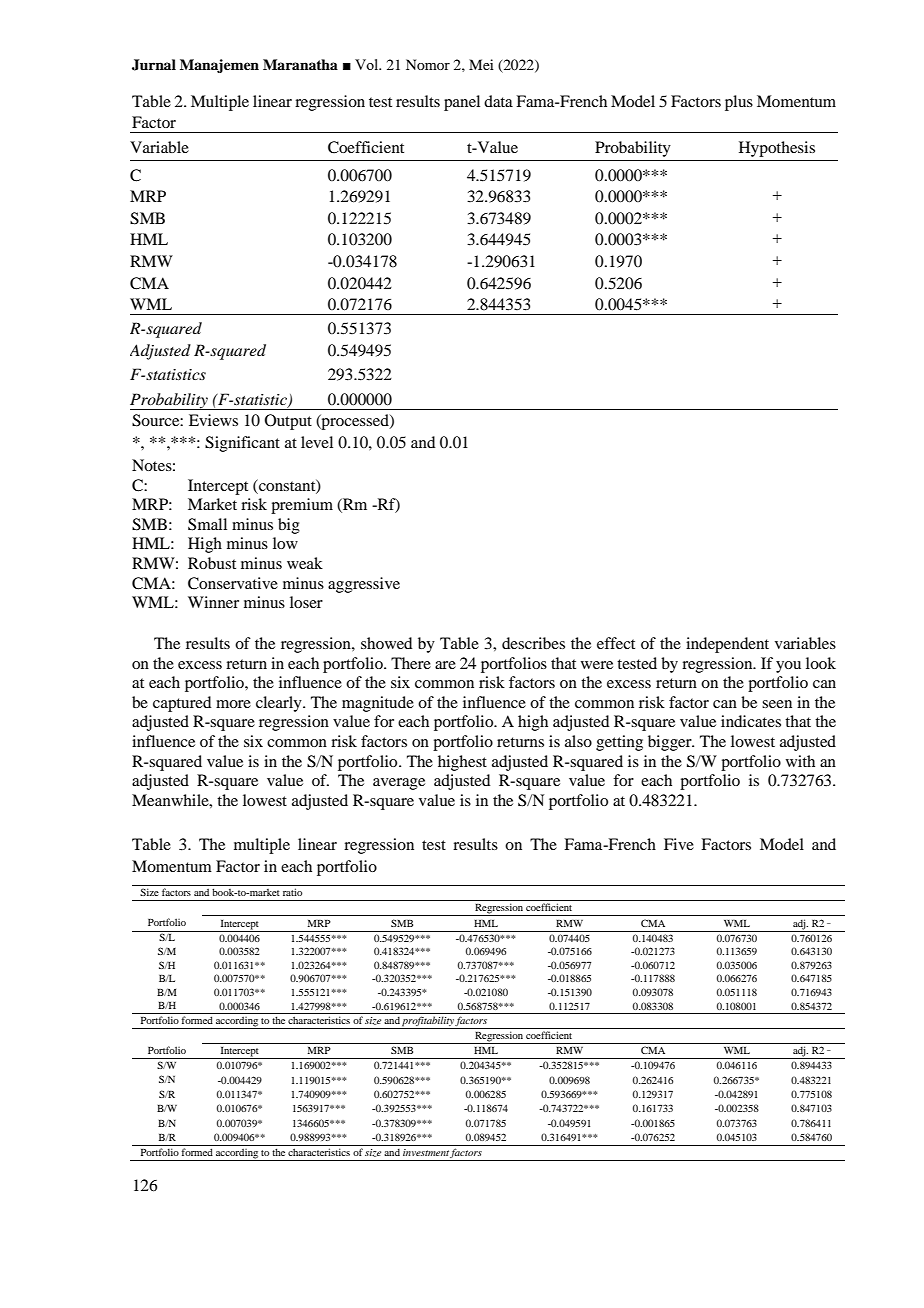 The image size is (924, 1308). I want to click on plus, so click(739, 103).
